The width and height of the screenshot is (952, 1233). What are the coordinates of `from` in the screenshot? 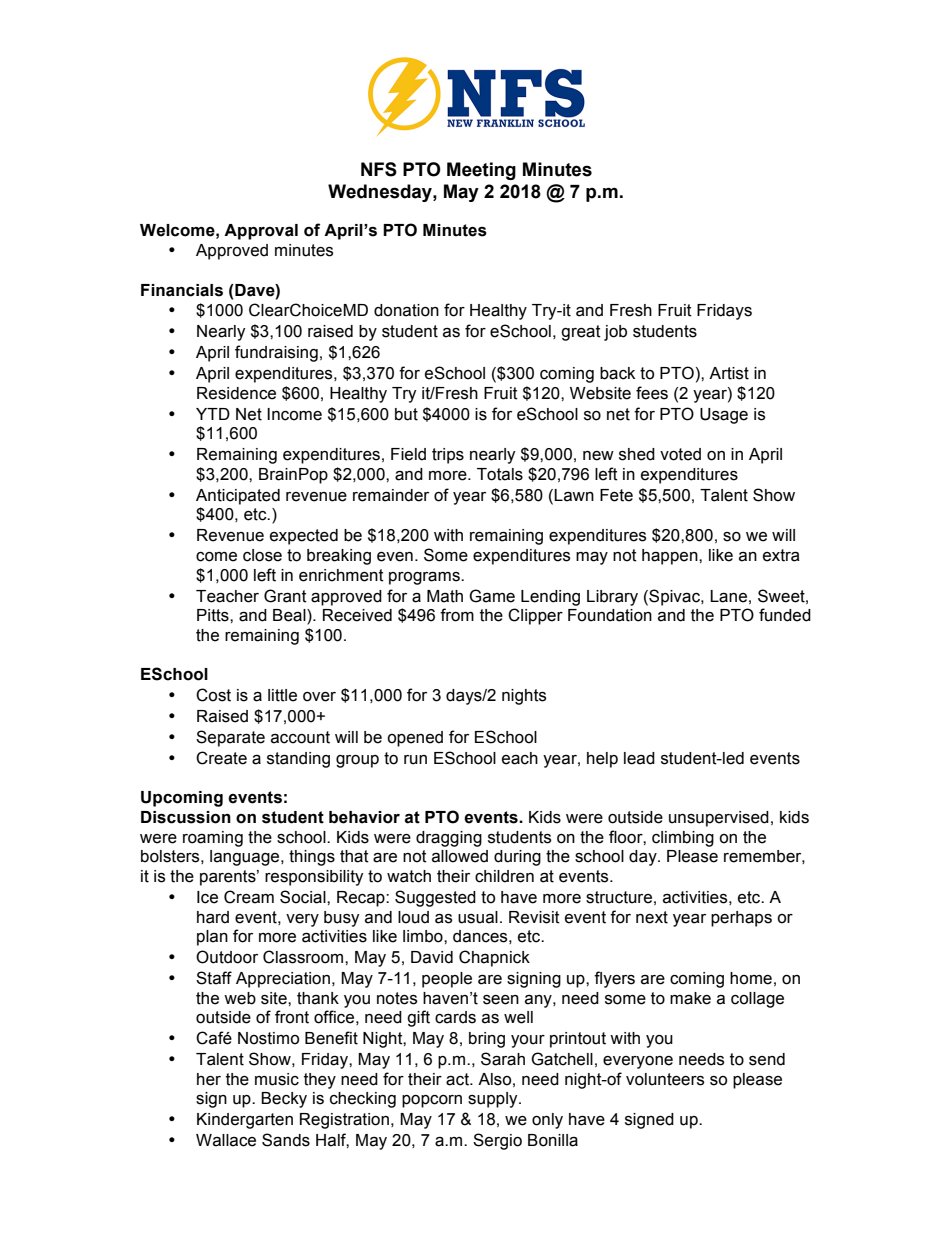 It's located at (457, 615).
